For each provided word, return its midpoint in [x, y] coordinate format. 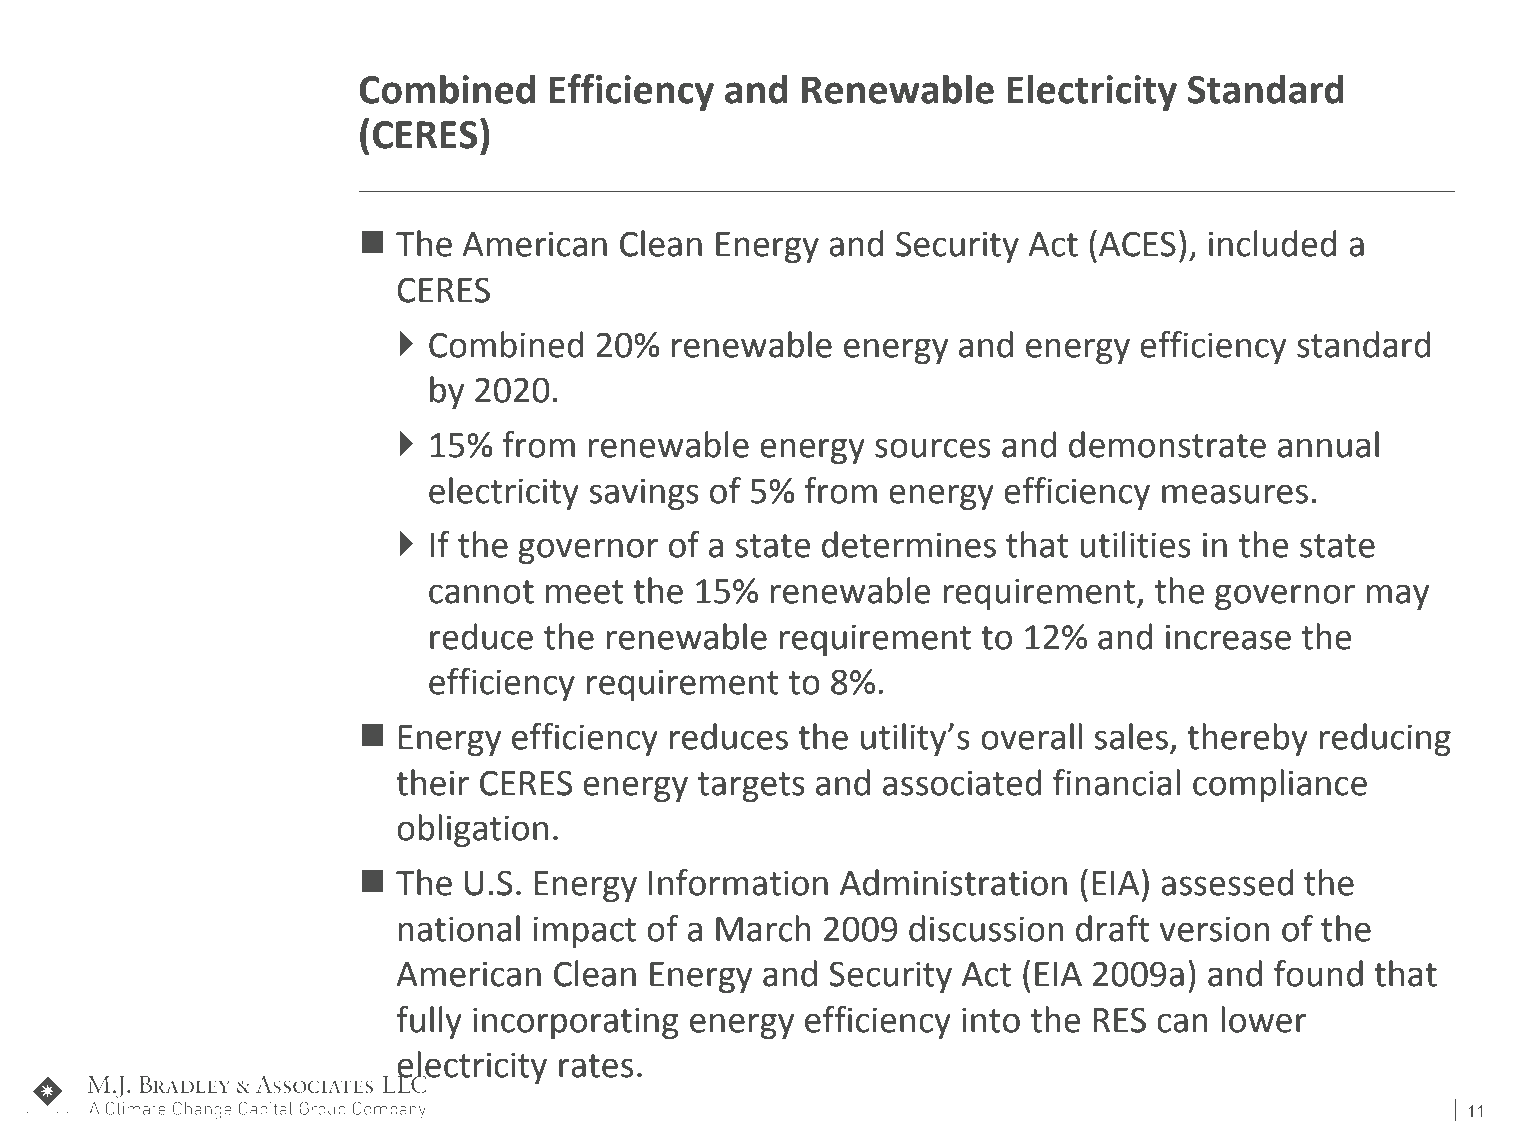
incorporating [575, 1023]
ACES [1137, 244]
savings [644, 494]
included [1273, 243]
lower [1264, 1019]
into [991, 1020]
